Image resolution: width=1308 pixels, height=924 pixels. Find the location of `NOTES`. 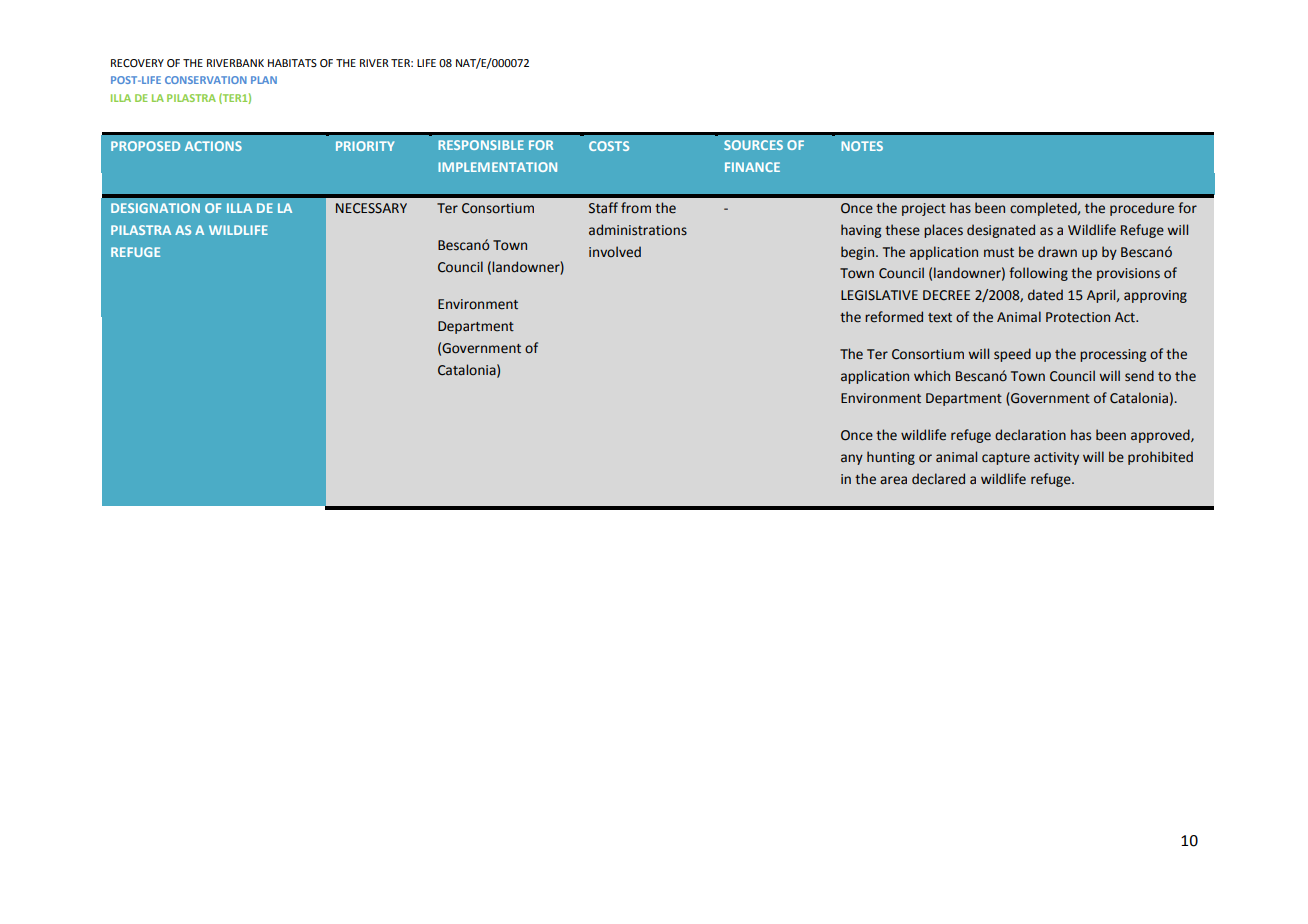

NOTES is located at coordinates (862, 146).
